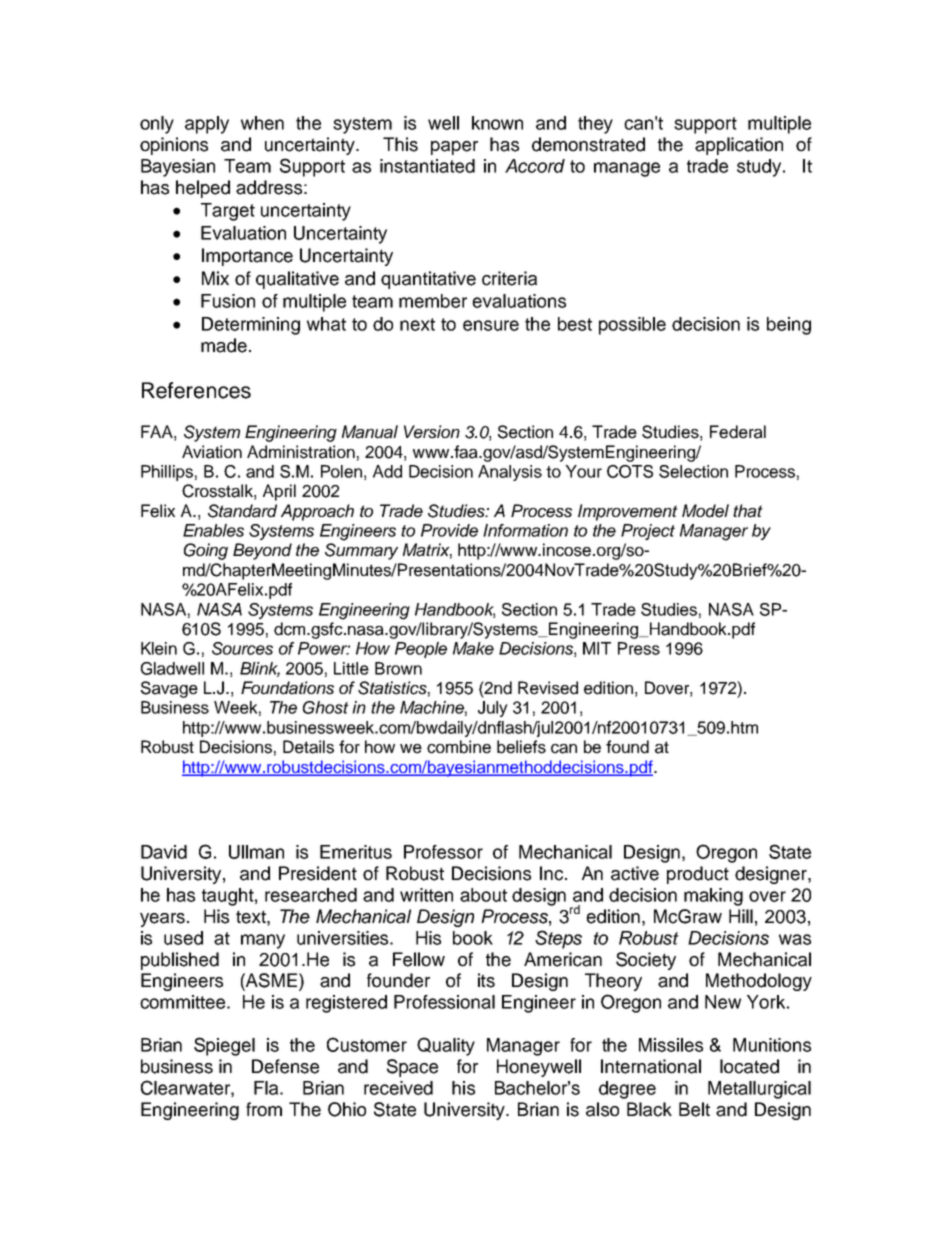  I want to click on Federal, so click(738, 432).
